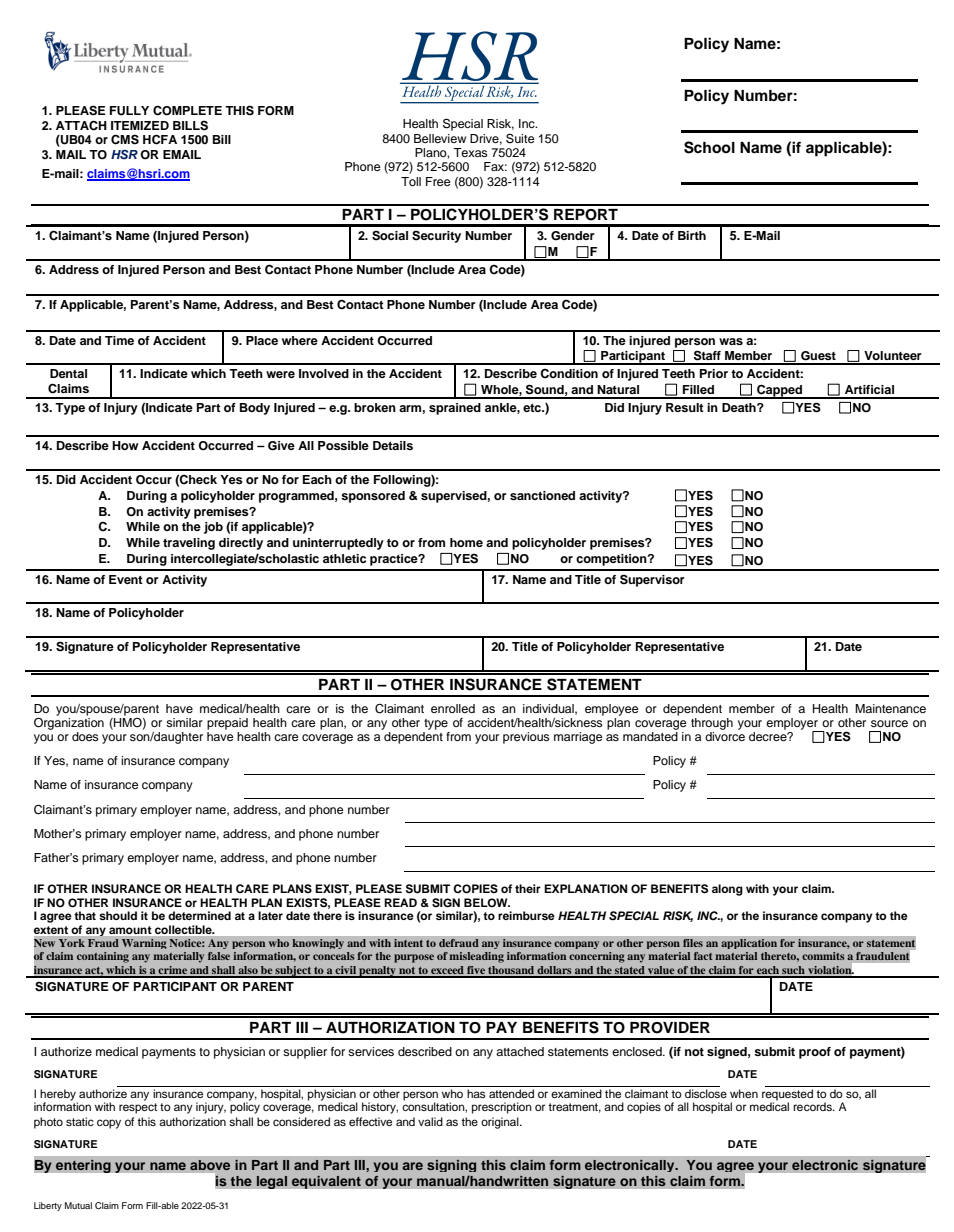 The height and width of the screenshot is (1232, 954). Describe the element at coordinates (709, 147) in the screenshot. I see `School` at that location.
